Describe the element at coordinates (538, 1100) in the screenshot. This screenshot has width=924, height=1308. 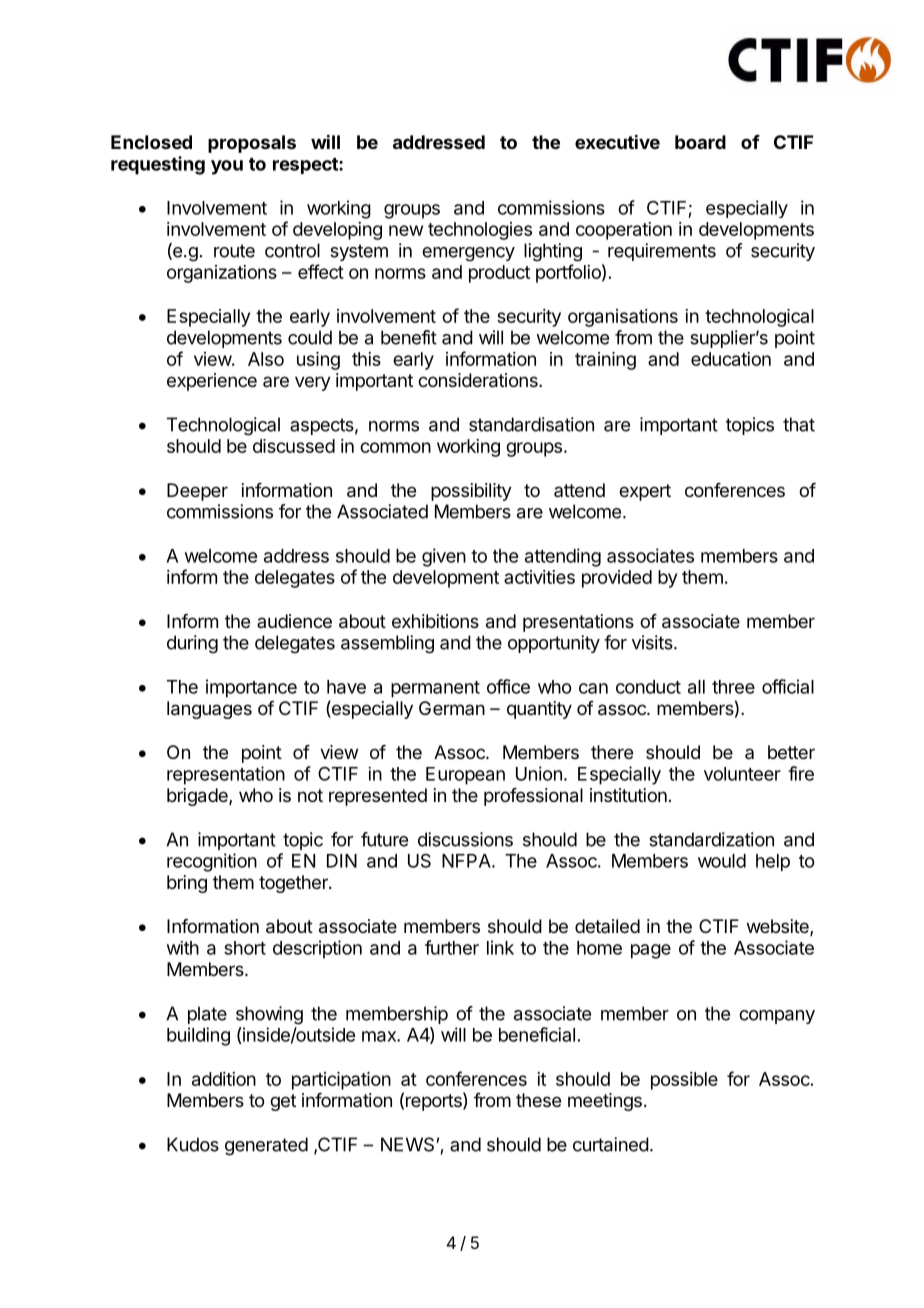
I see `these` at that location.
